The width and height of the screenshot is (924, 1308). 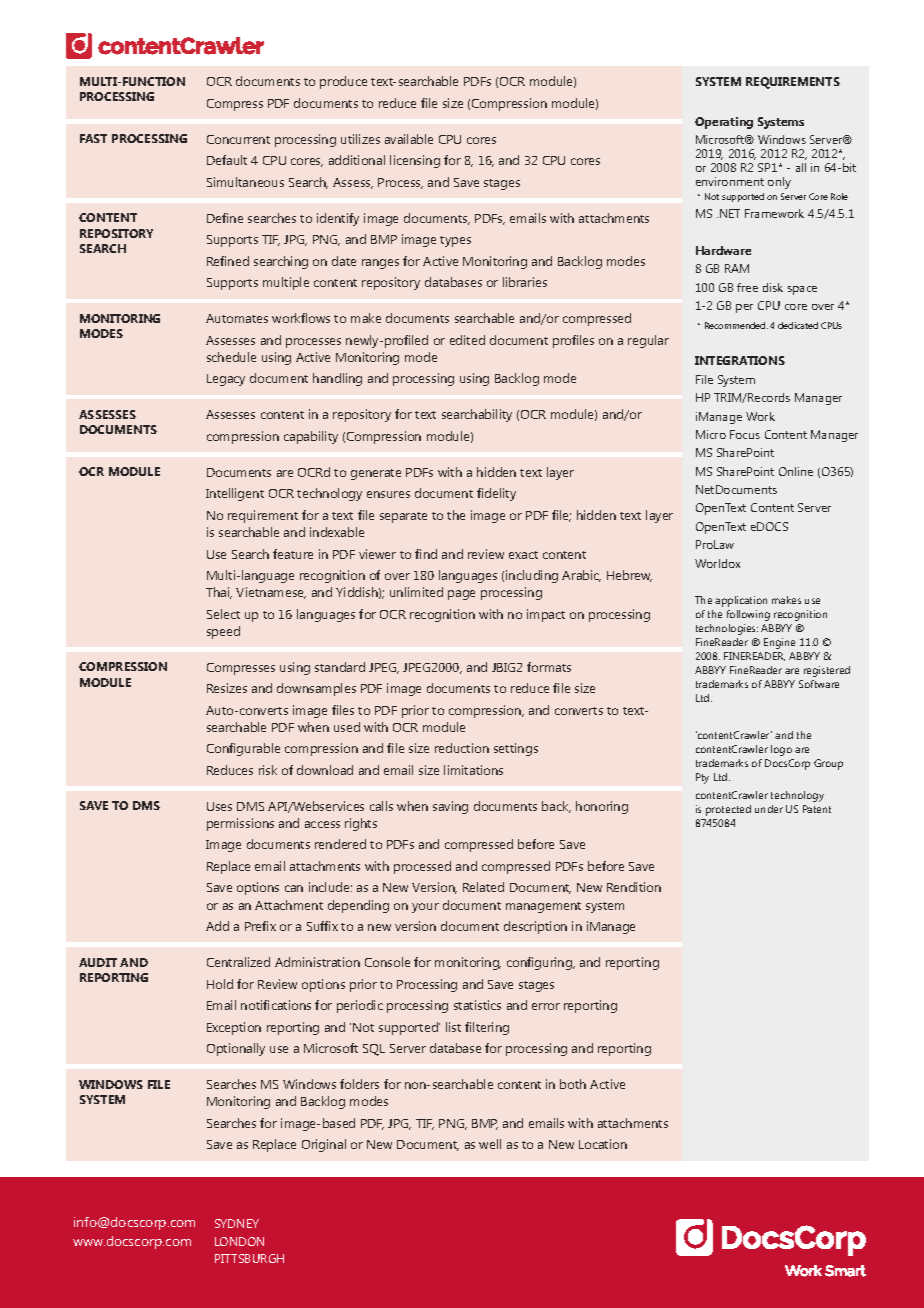 I want to click on Operating, so click(x=724, y=123).
